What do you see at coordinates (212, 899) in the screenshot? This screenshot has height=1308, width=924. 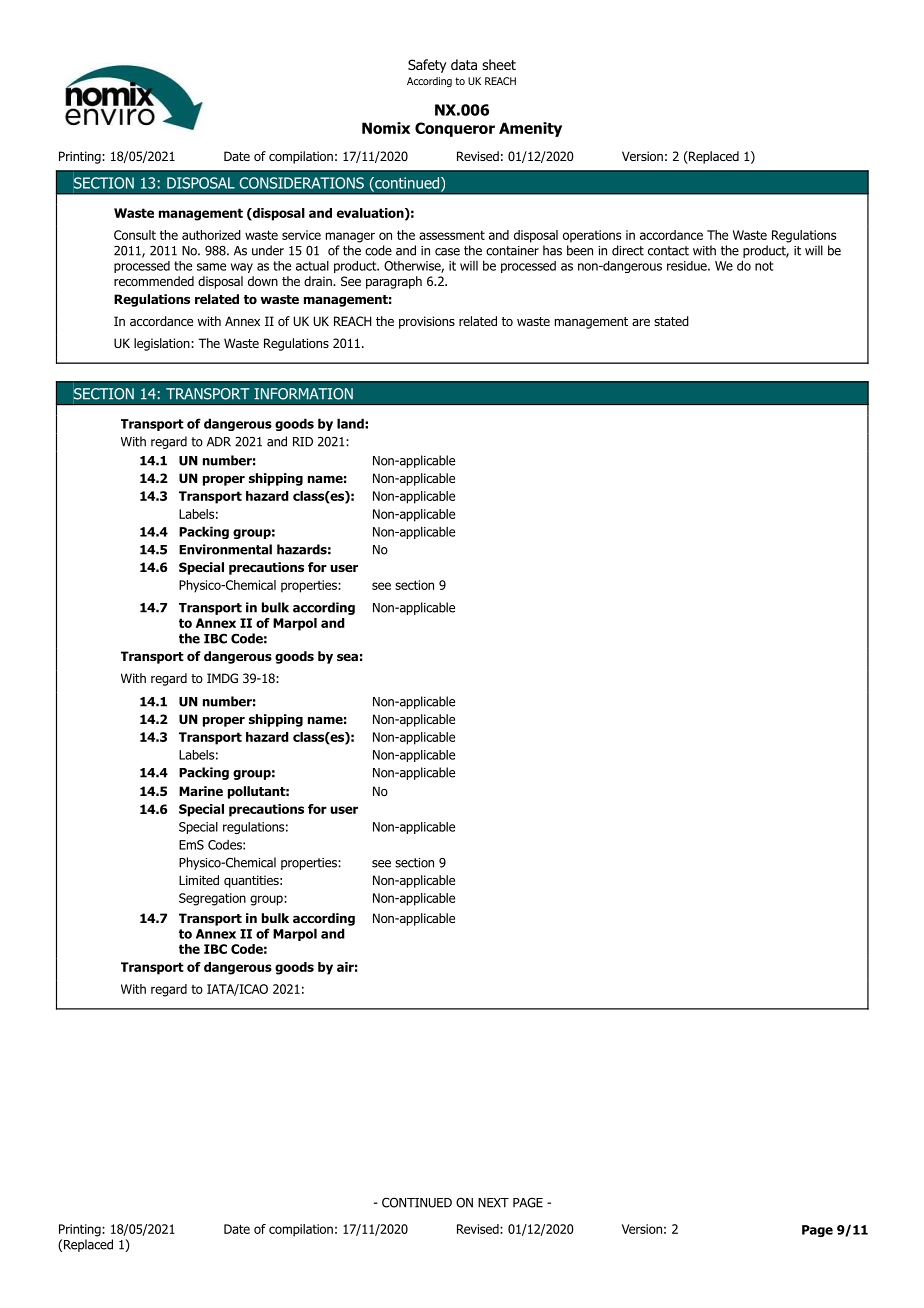 I see `Segregation` at bounding box center [212, 899].
